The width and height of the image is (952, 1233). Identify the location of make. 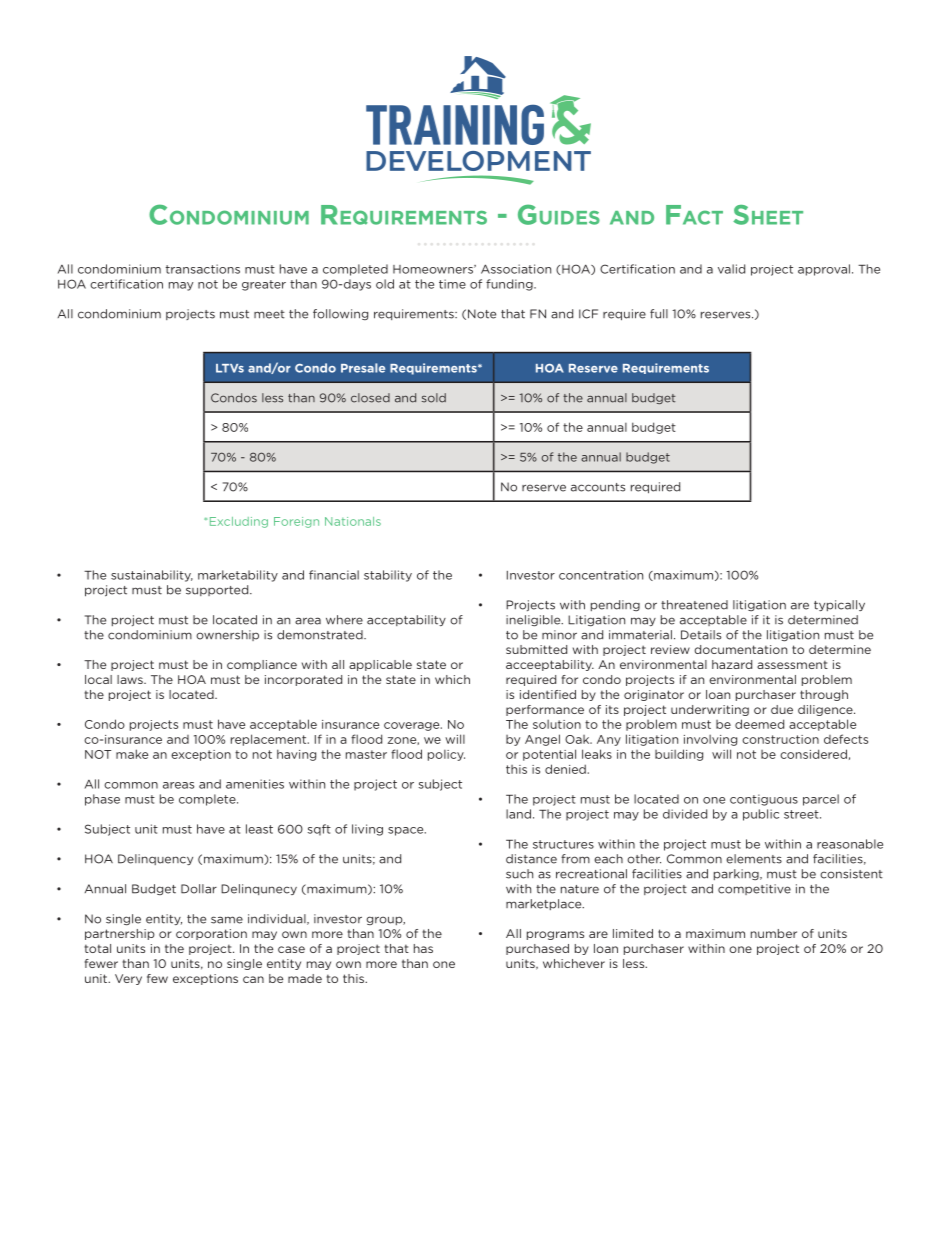
(132, 754).
